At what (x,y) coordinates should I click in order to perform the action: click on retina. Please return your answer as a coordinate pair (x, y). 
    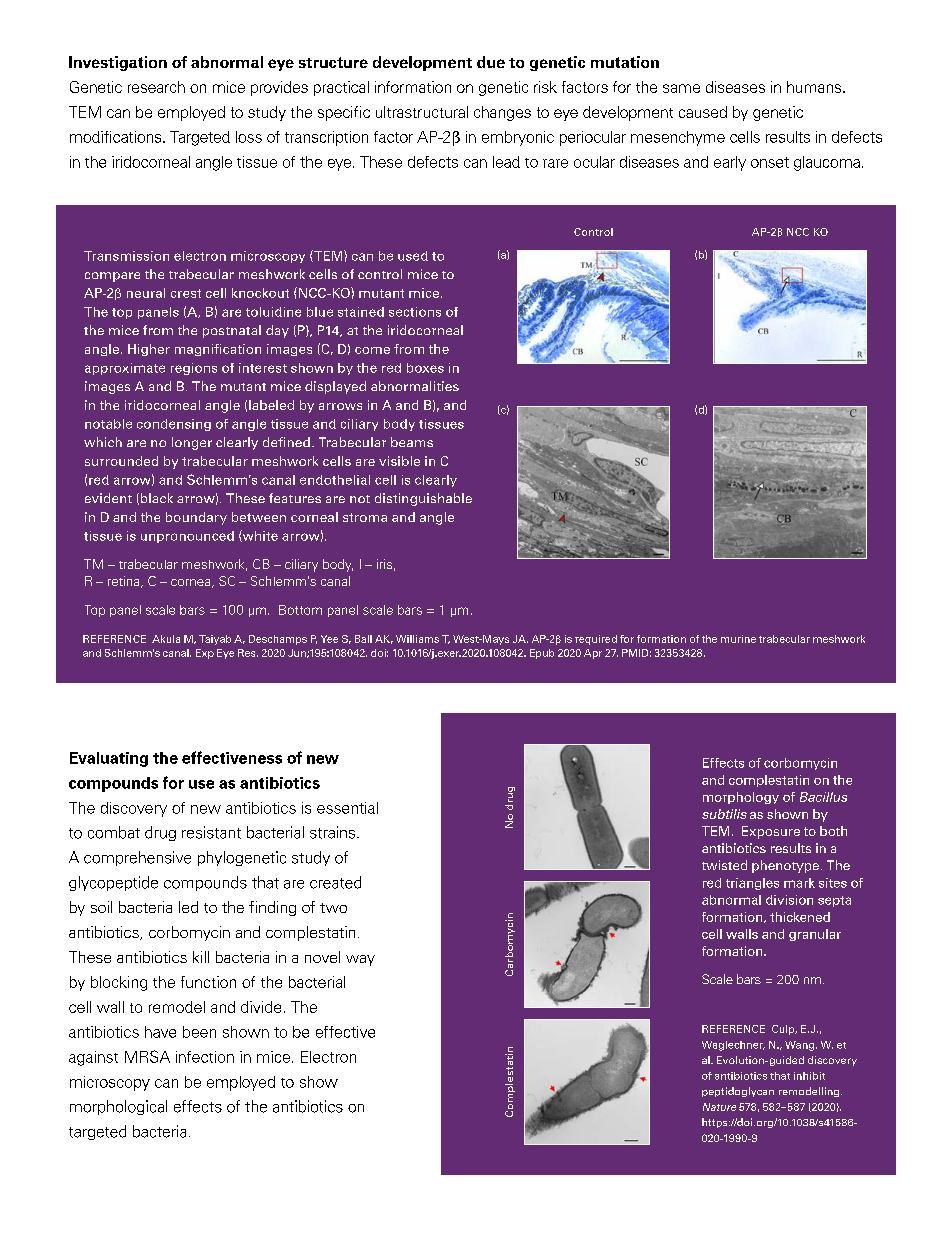
    Looking at the image, I should click on (125, 582).
